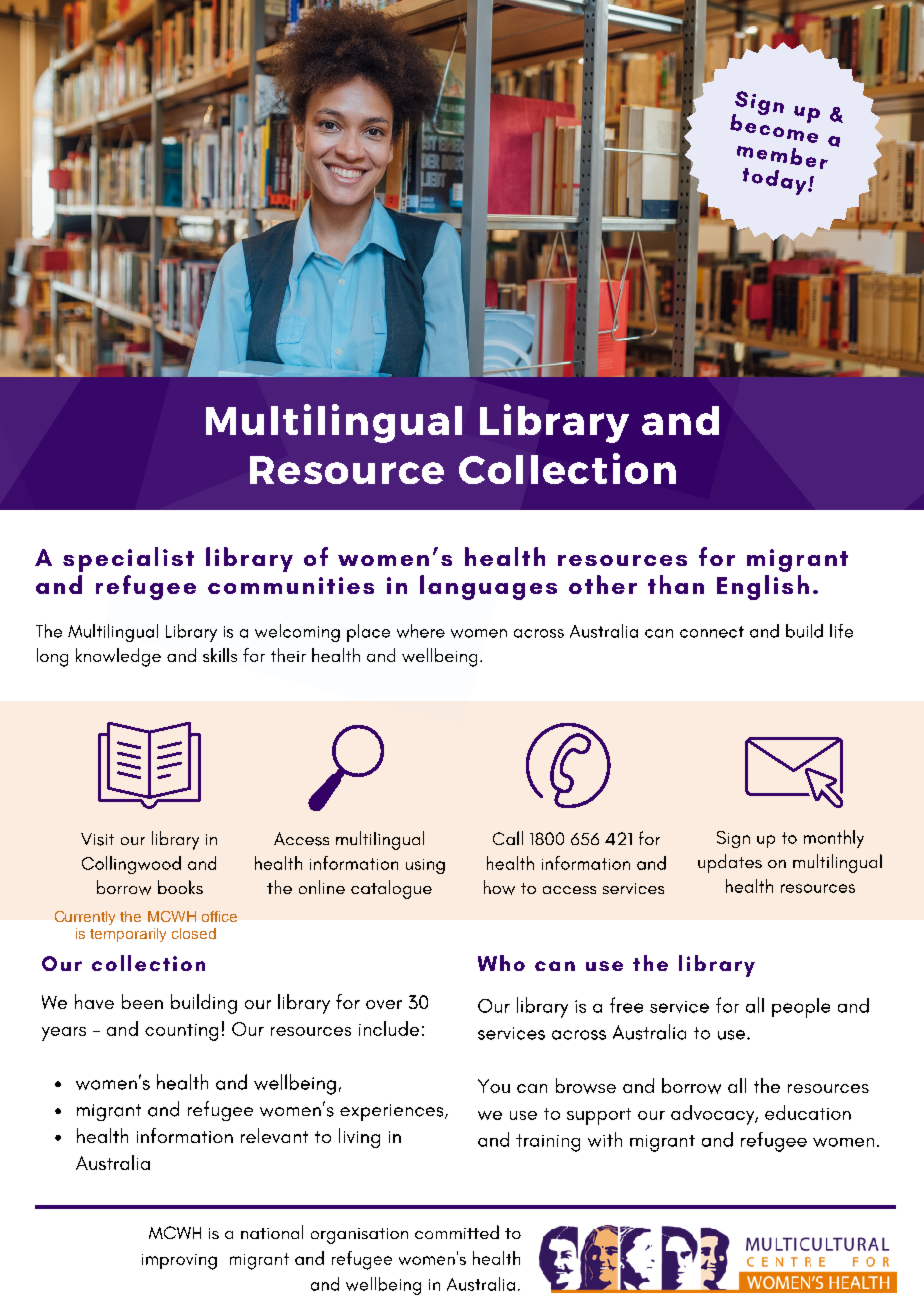 The width and height of the screenshot is (924, 1308). Describe the element at coordinates (391, 889) in the screenshot. I see `catalogue` at that location.
